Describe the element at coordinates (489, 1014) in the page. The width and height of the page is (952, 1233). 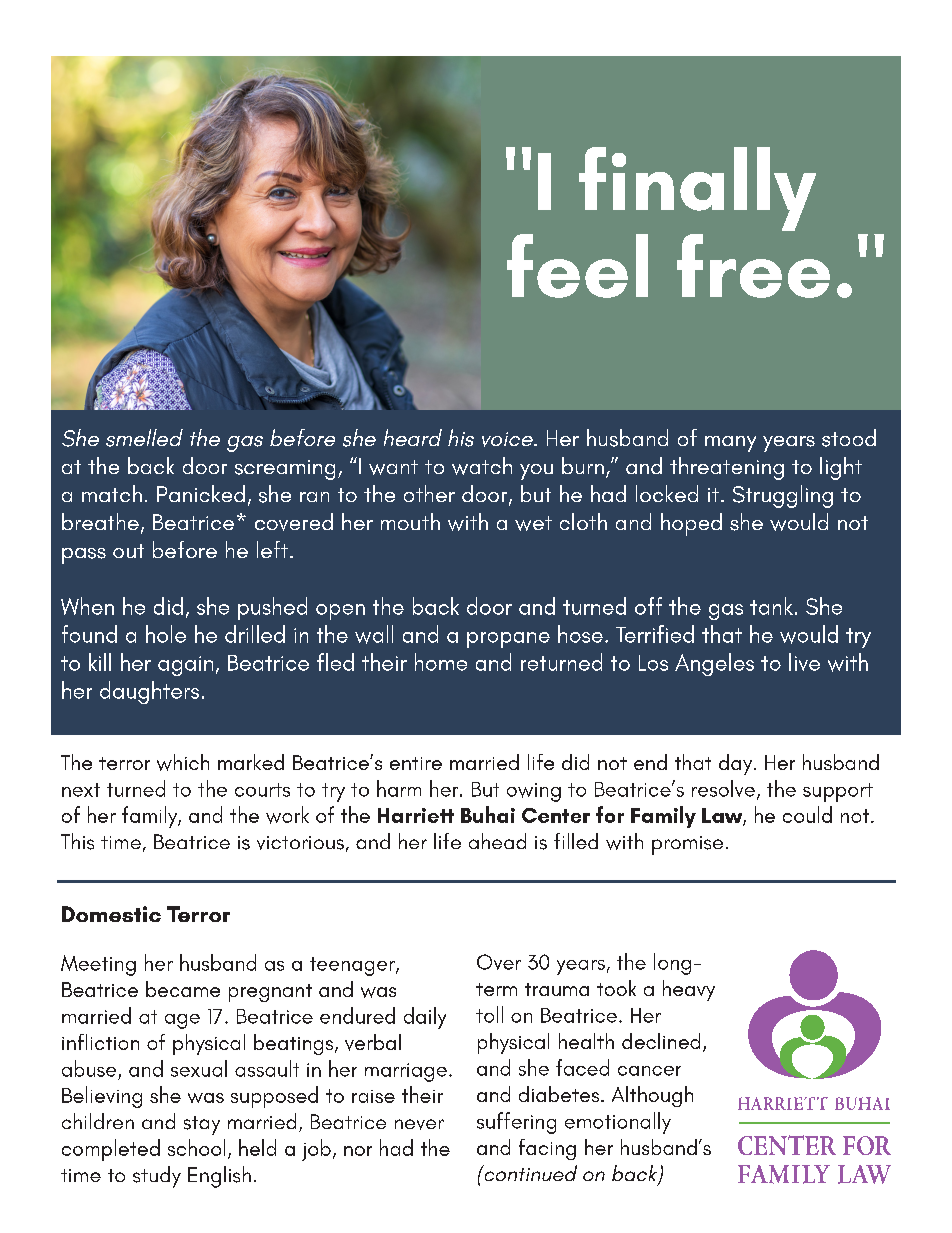
I see `toll` at that location.
